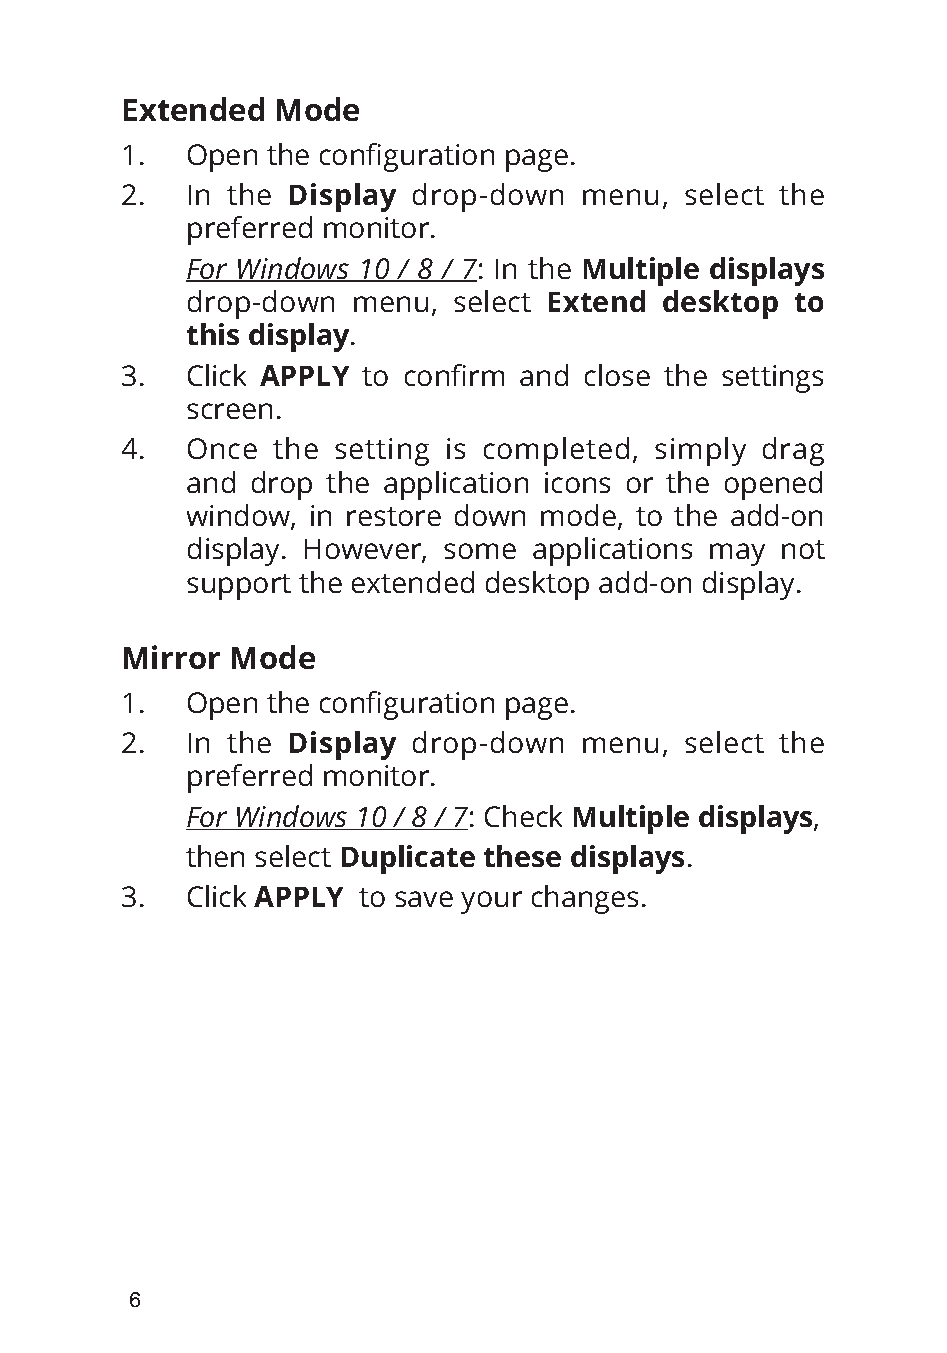  I want to click on this, so click(213, 334).
